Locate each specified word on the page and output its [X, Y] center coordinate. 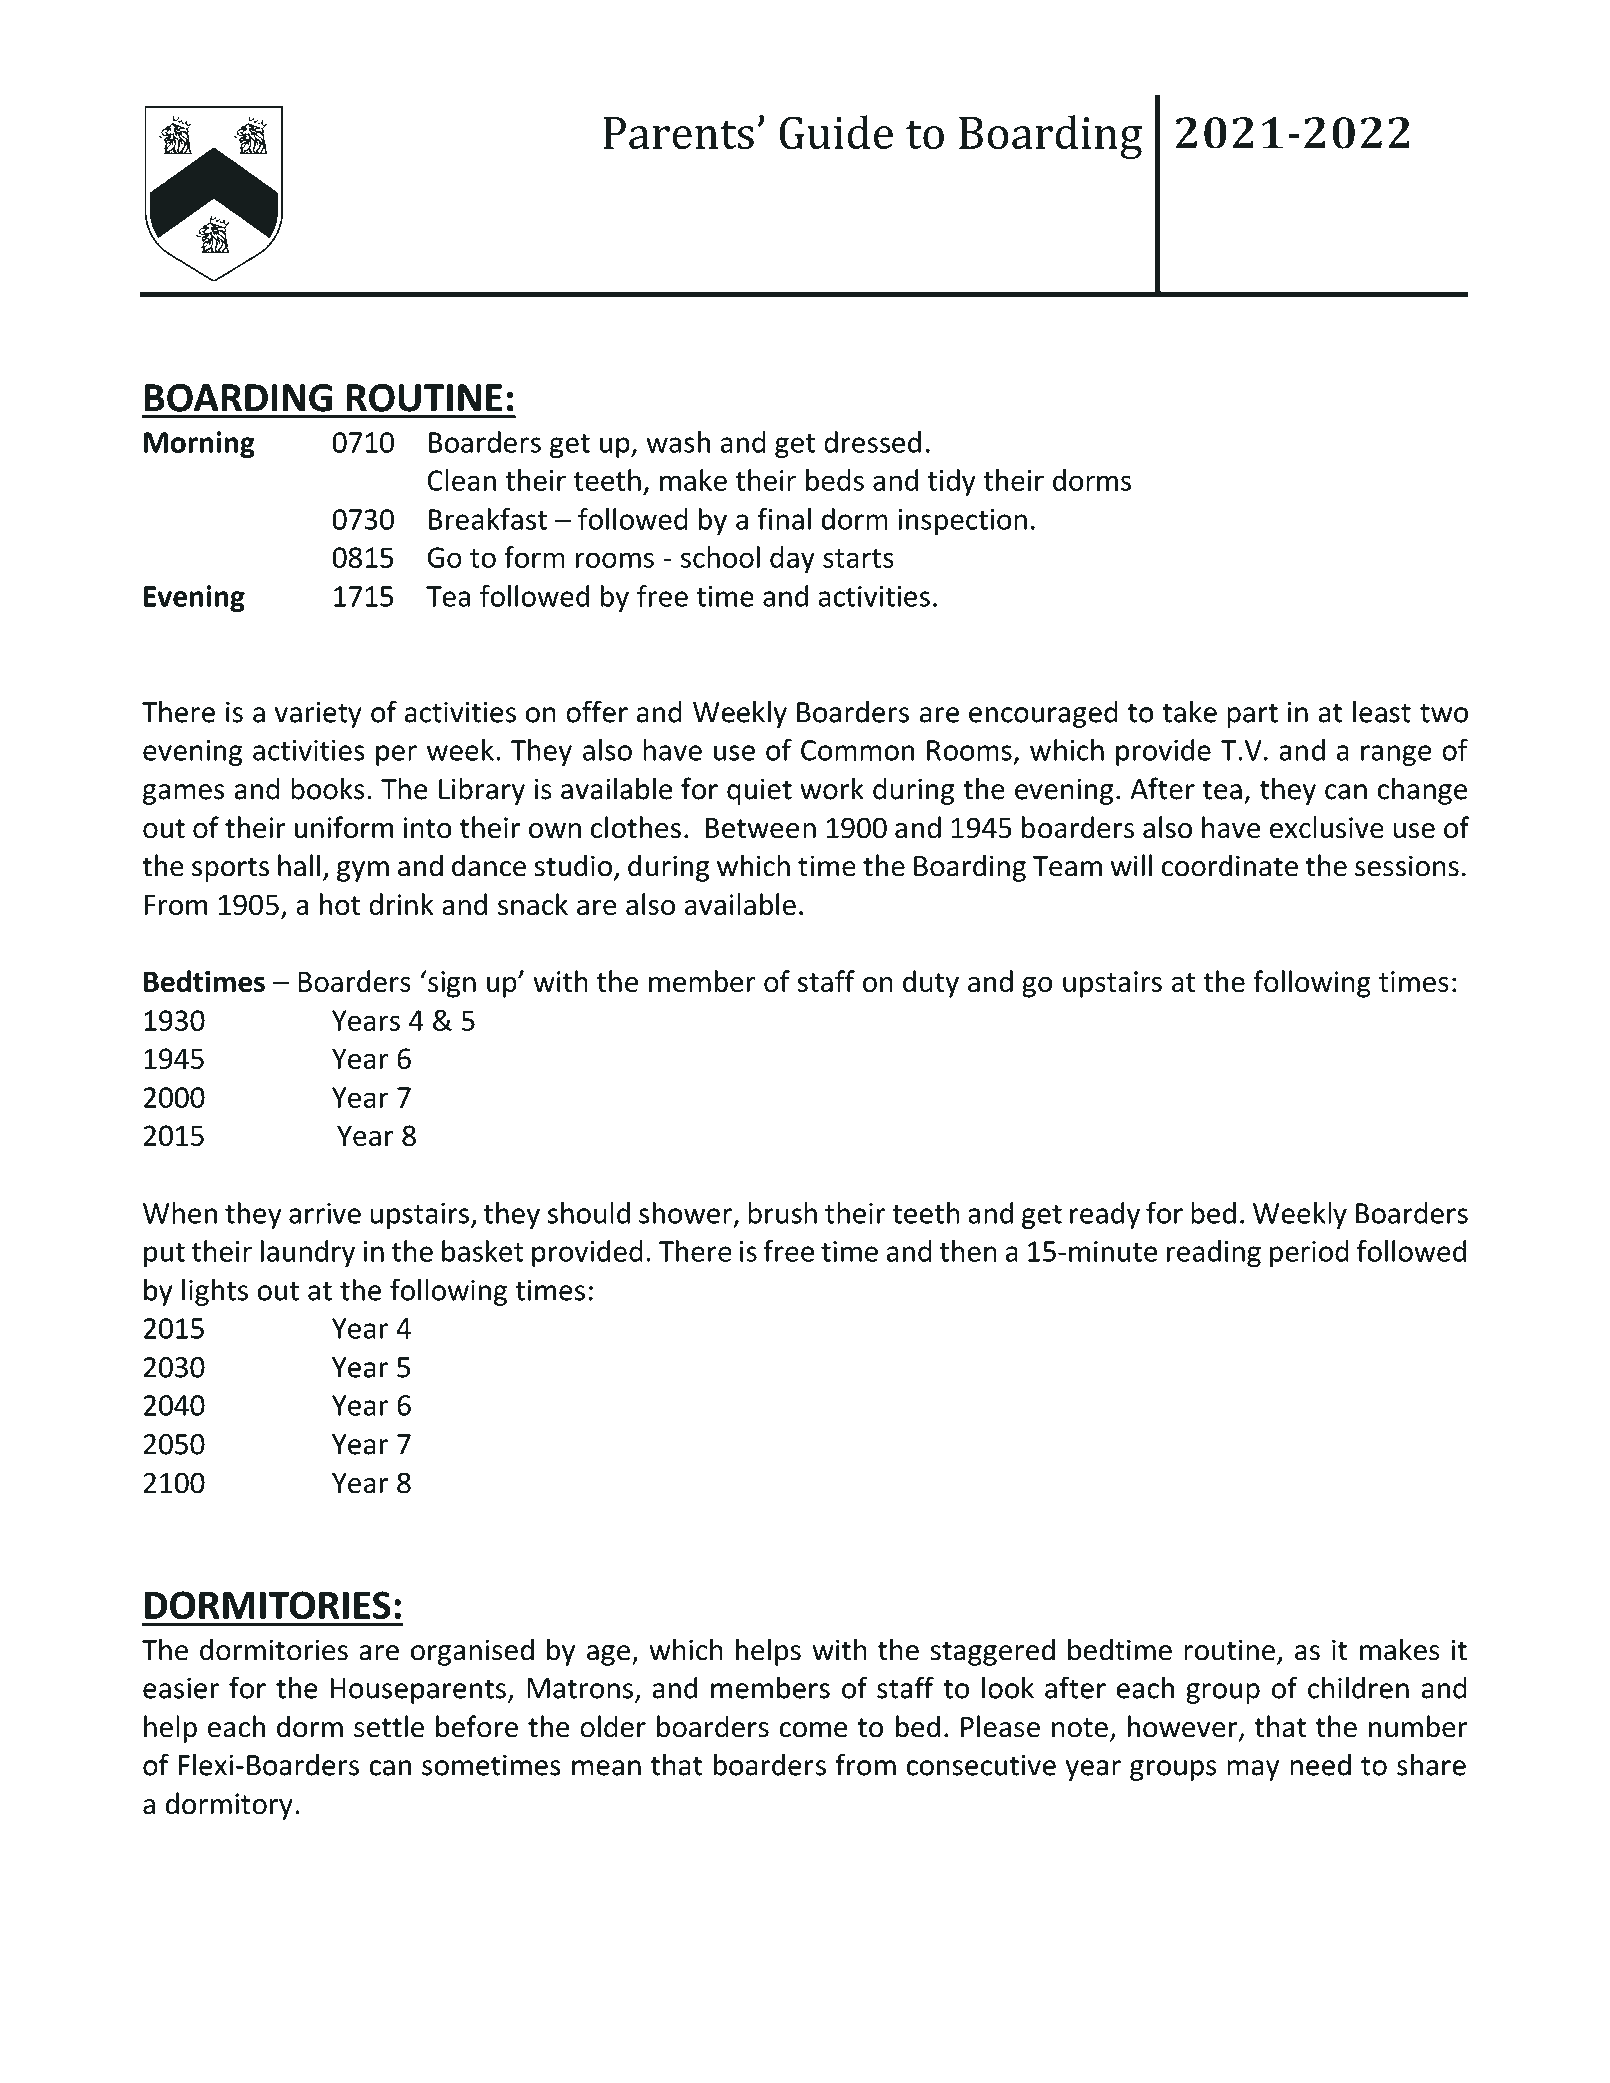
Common [857, 750]
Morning [199, 444]
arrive [325, 1213]
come [813, 1730]
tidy [952, 483]
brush [782, 1213]
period [1309, 1253]
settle [389, 1726]
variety [318, 714]
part [1252, 715]
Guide [836, 132]
